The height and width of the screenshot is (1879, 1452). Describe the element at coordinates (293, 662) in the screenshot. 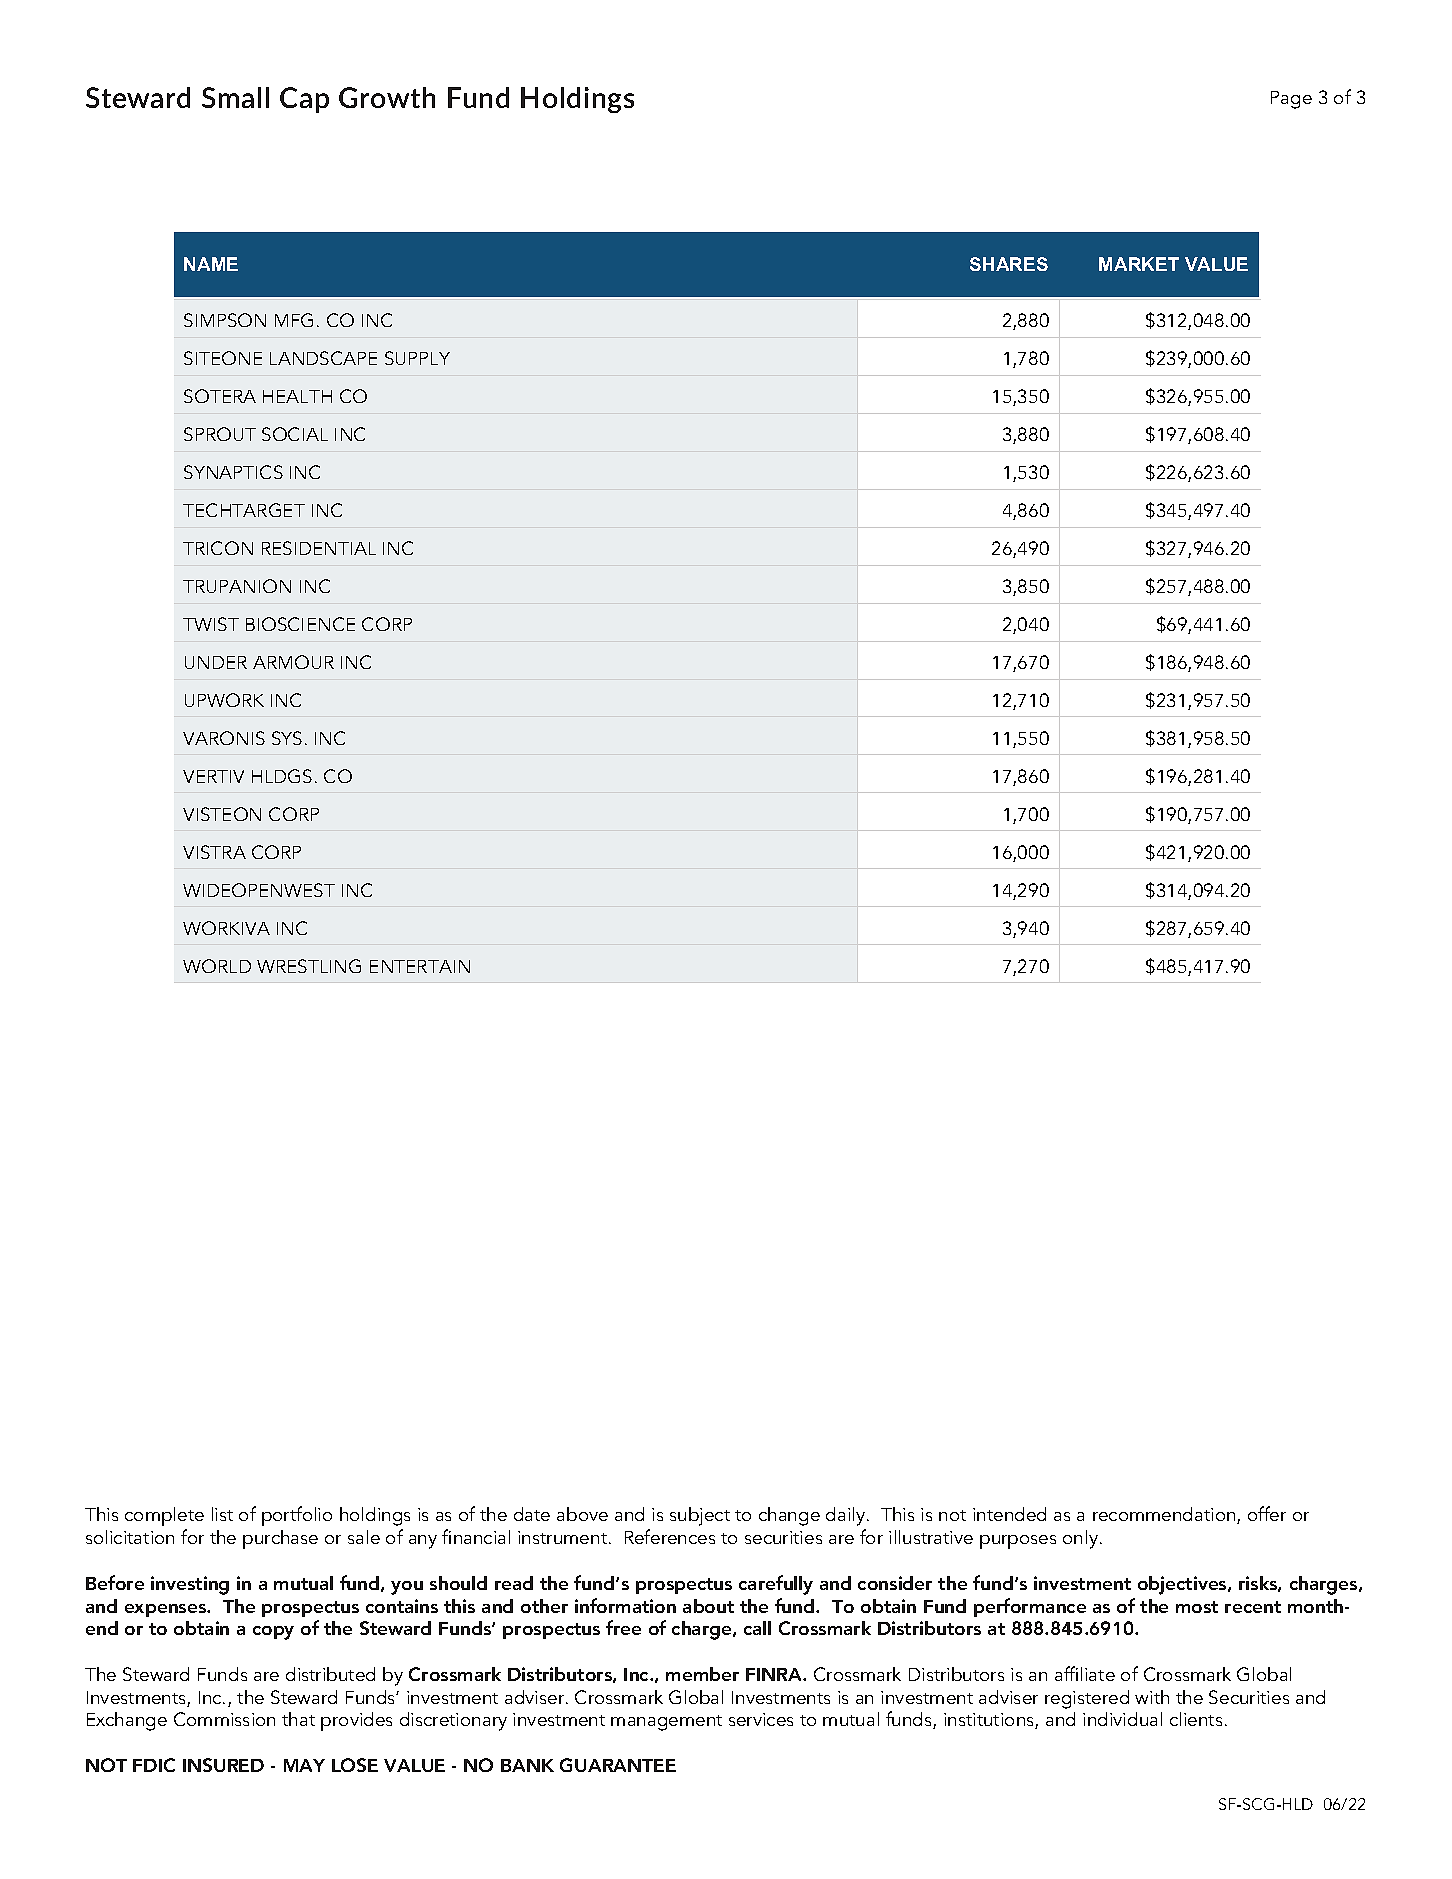

I see `ARMOUR` at that location.
